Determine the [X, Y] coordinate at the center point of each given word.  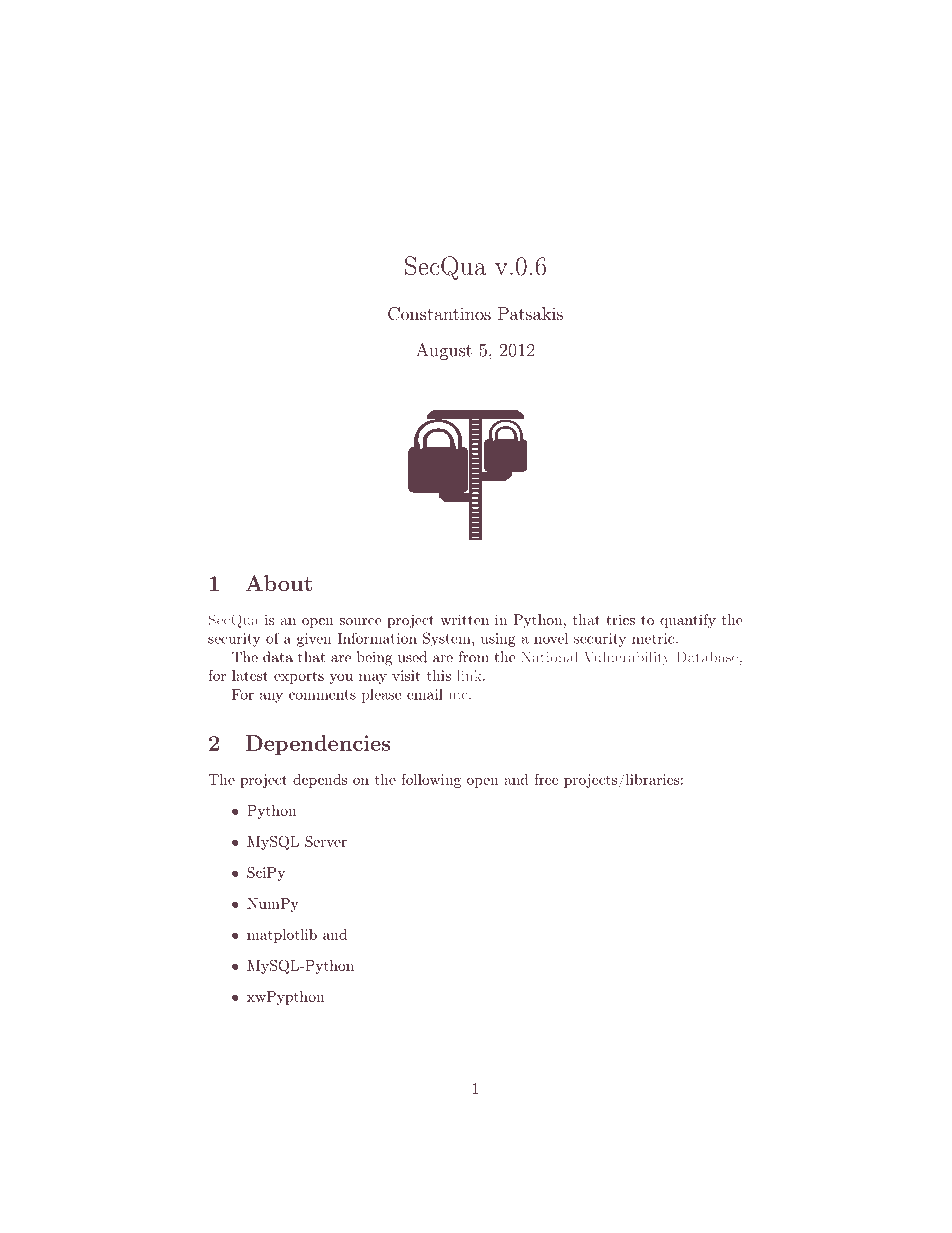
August [444, 351]
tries [620, 619]
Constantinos [439, 314]
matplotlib [282, 936]
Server [326, 841]
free [546, 779]
